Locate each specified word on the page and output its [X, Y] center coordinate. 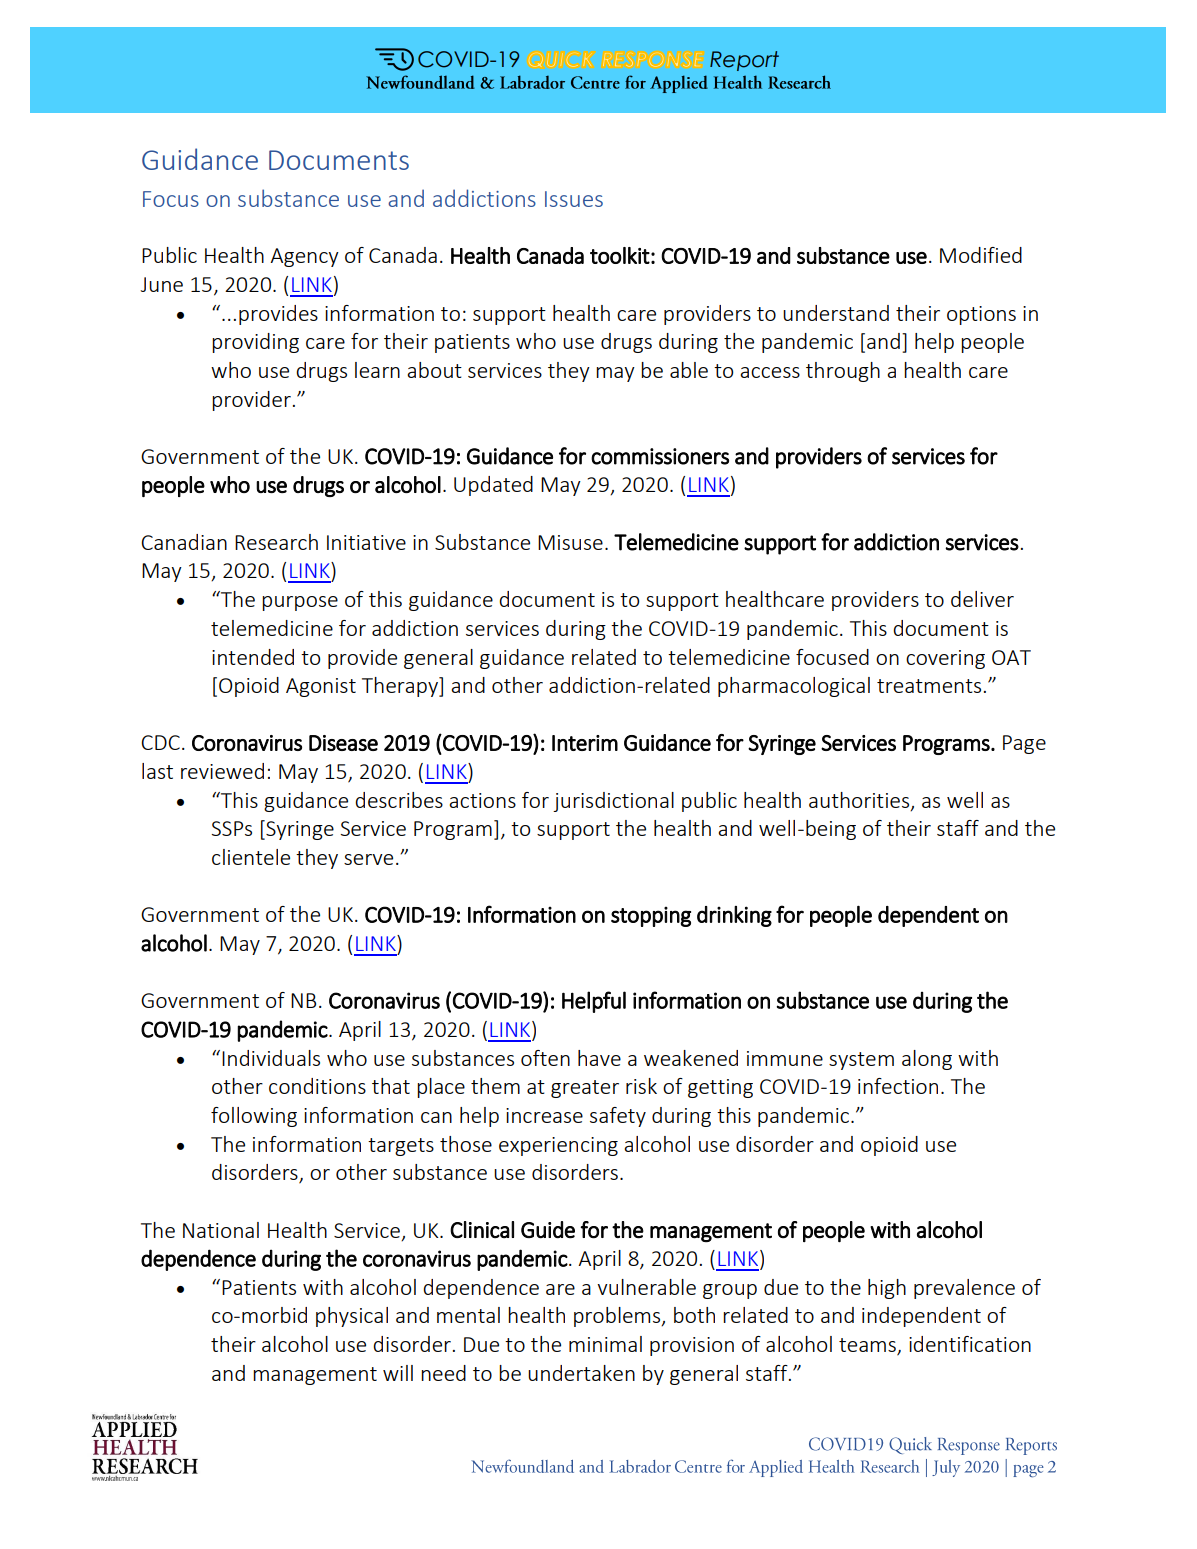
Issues [574, 199]
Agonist [321, 687]
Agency [304, 257]
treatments [929, 686]
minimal [605, 1344]
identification [970, 1344]
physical [352, 1317]
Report [744, 61]
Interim [585, 743]
